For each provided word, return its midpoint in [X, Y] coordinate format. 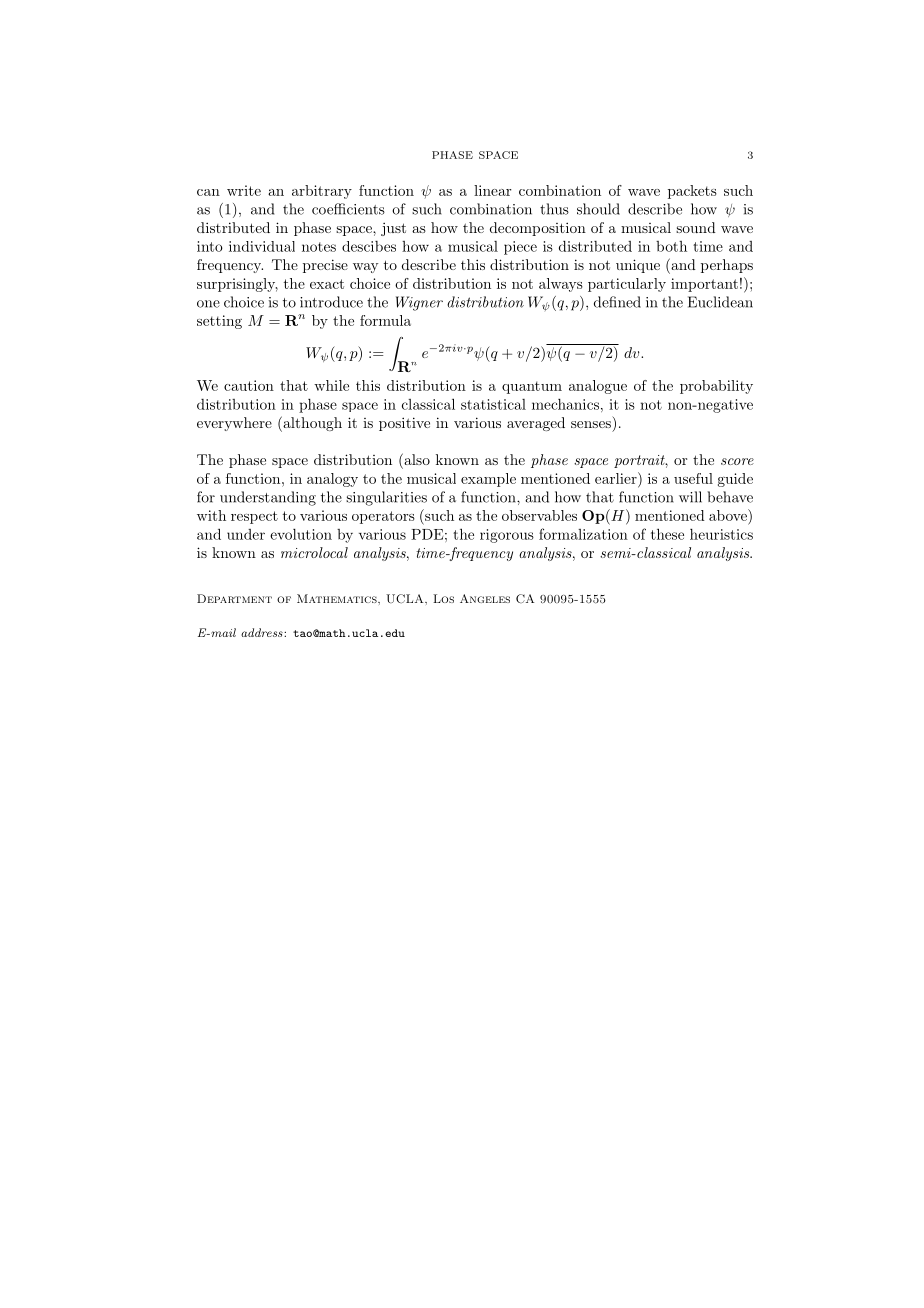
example [488, 480]
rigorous [507, 536]
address [263, 632]
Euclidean [720, 302]
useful [693, 478]
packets [692, 192]
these [667, 534]
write [244, 190]
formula [385, 320]
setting [219, 322]
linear [493, 190]
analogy [332, 480]
